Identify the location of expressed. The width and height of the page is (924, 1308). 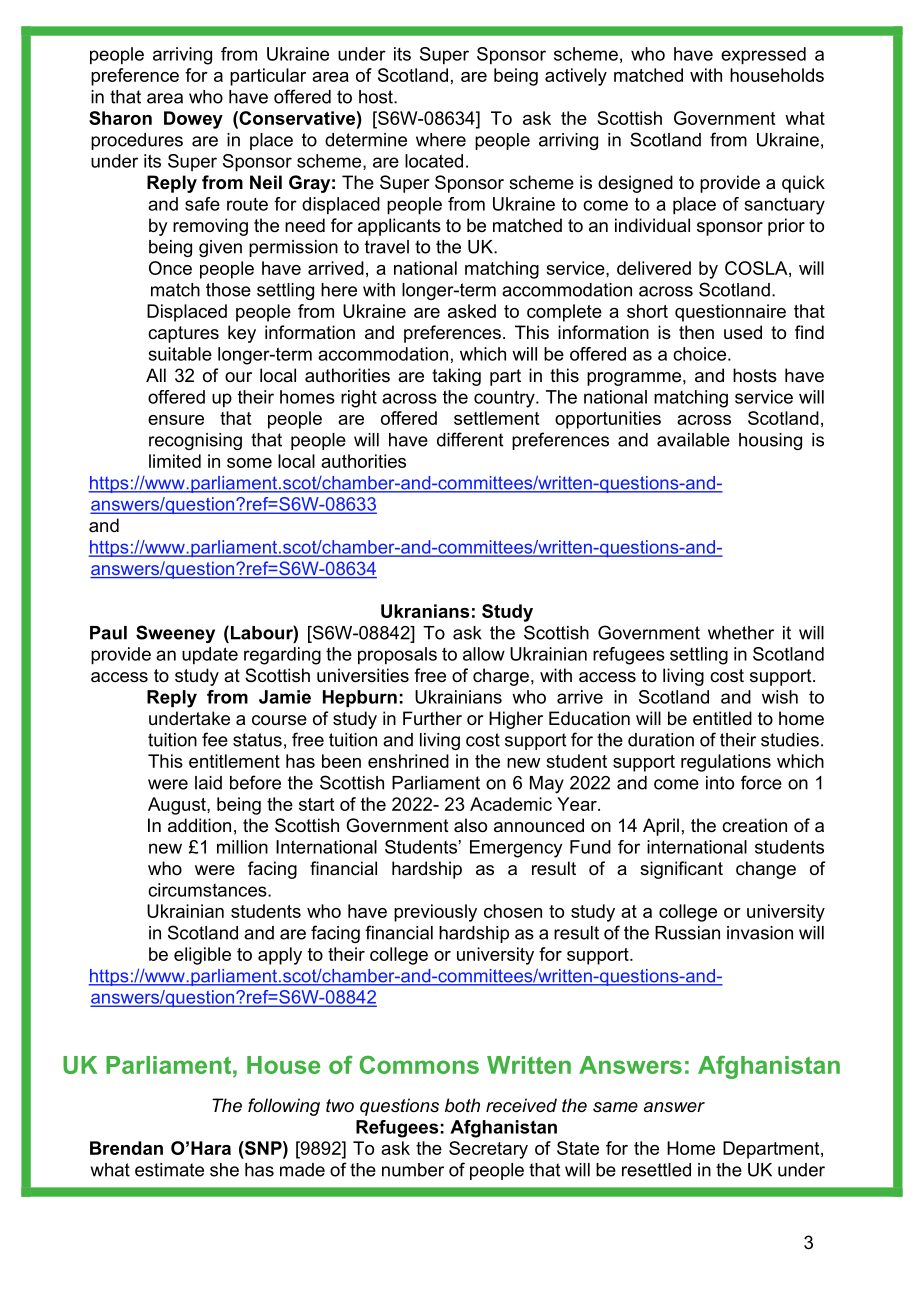
(763, 56).
